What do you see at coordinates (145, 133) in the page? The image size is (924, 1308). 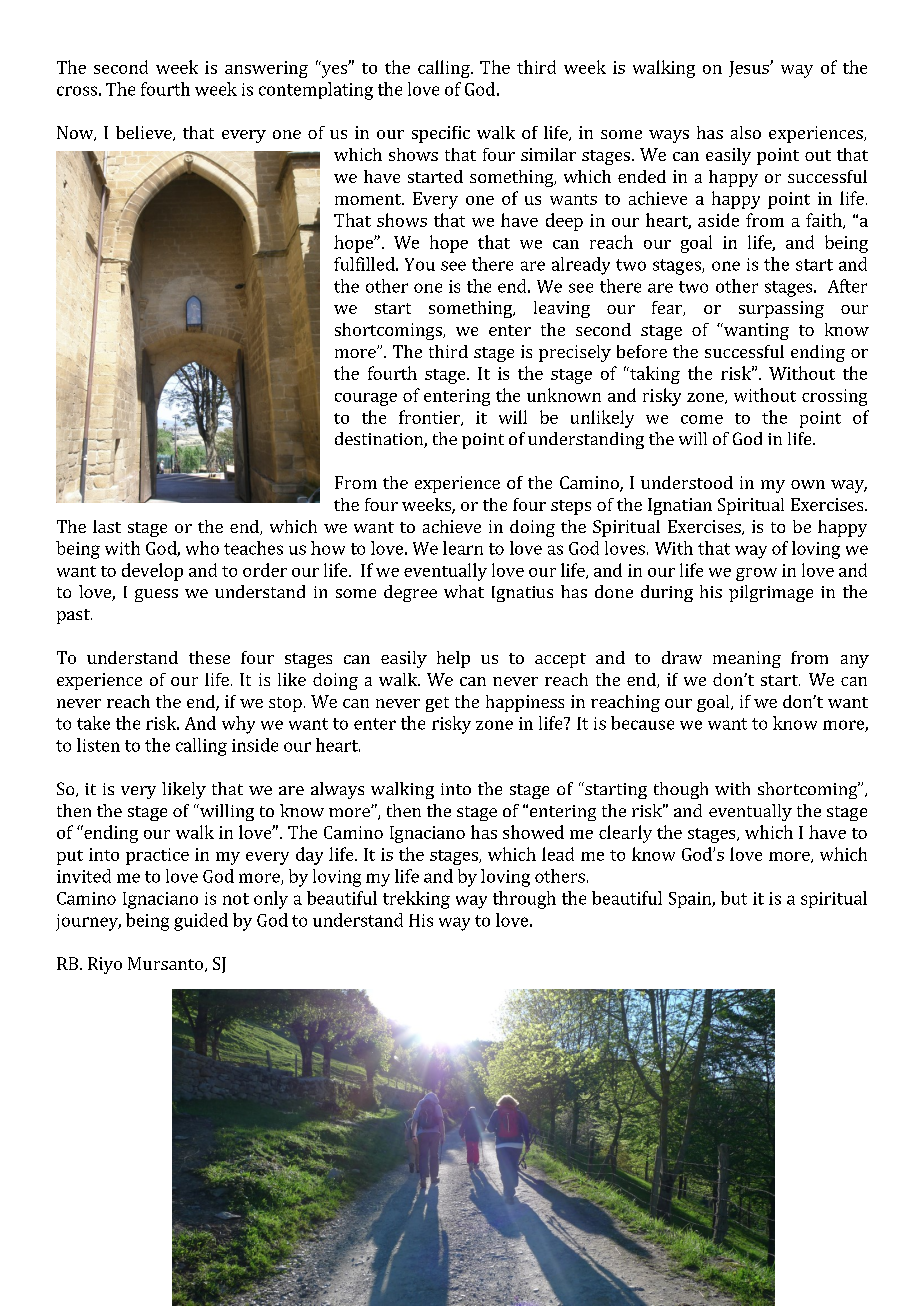 I see `believe` at bounding box center [145, 133].
